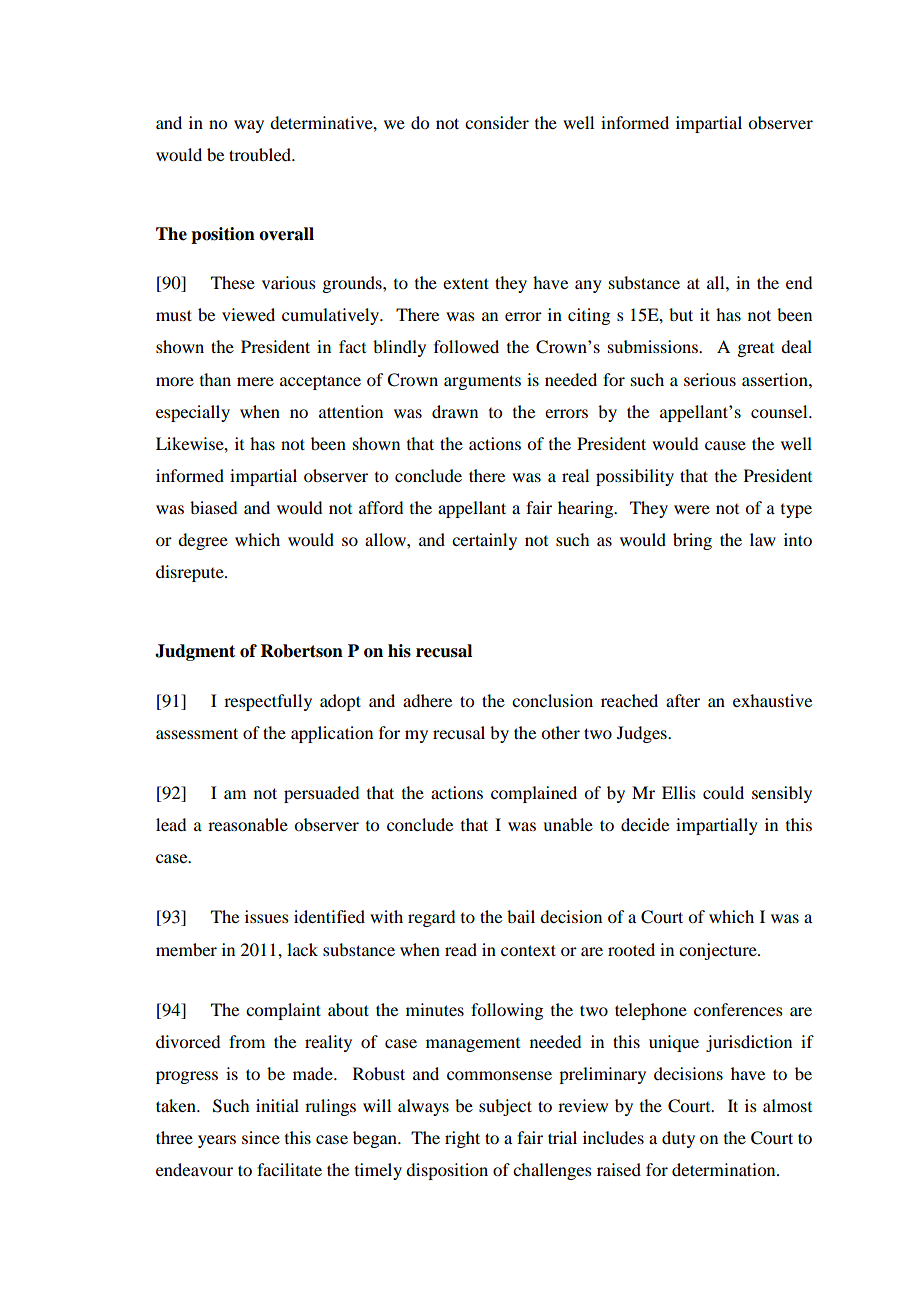 The image size is (924, 1308). What do you see at coordinates (683, 700) in the screenshot?
I see `after` at bounding box center [683, 700].
